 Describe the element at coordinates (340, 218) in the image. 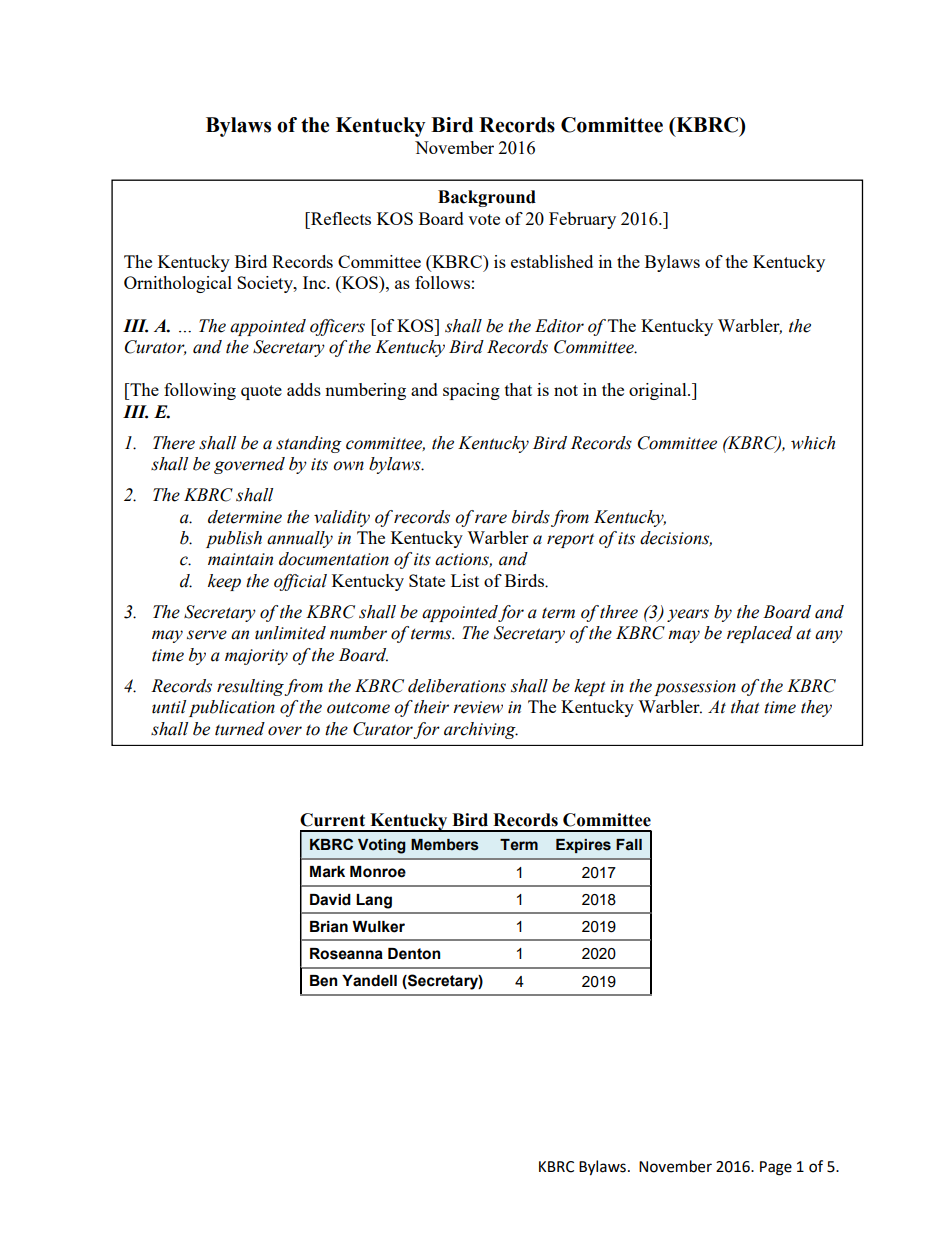

I see `Reflects` at that location.
